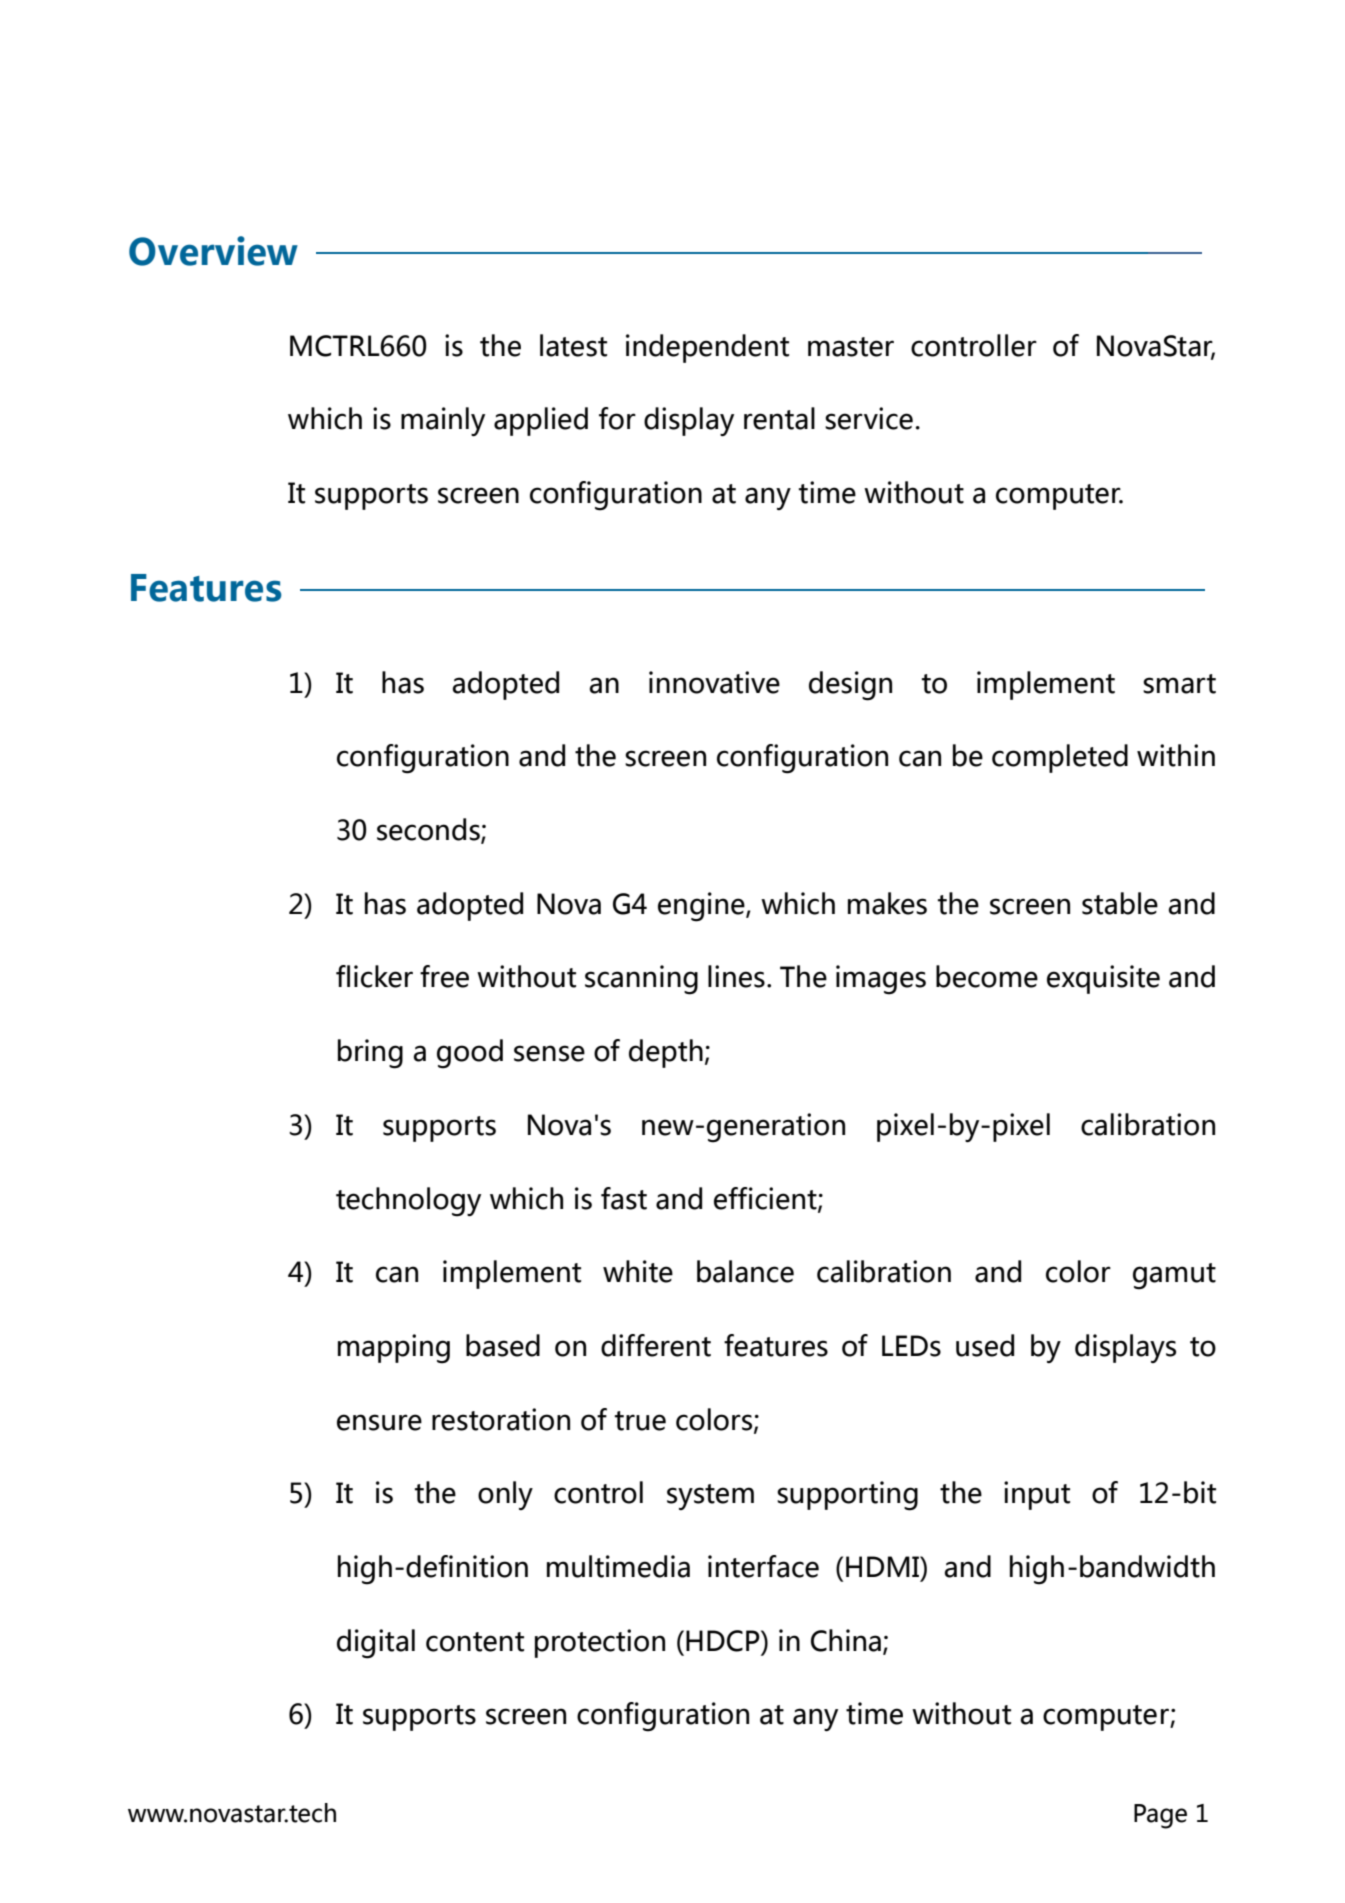  What do you see at coordinates (1103, 979) in the screenshot?
I see `exquisite` at bounding box center [1103, 979].
